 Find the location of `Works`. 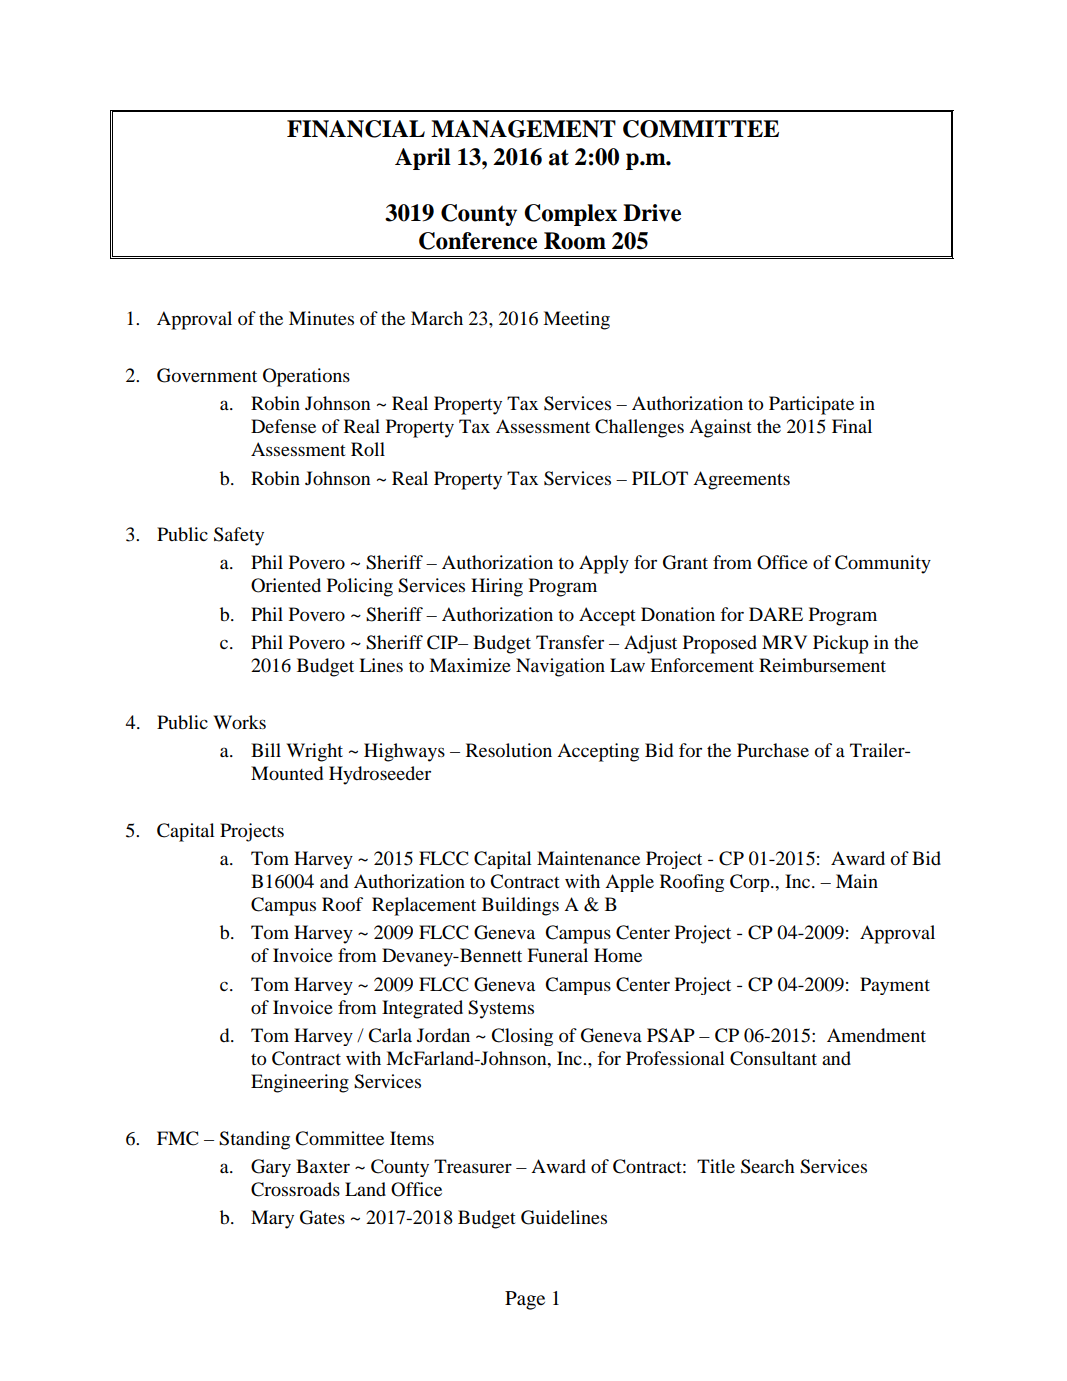

Works is located at coordinates (239, 722).
